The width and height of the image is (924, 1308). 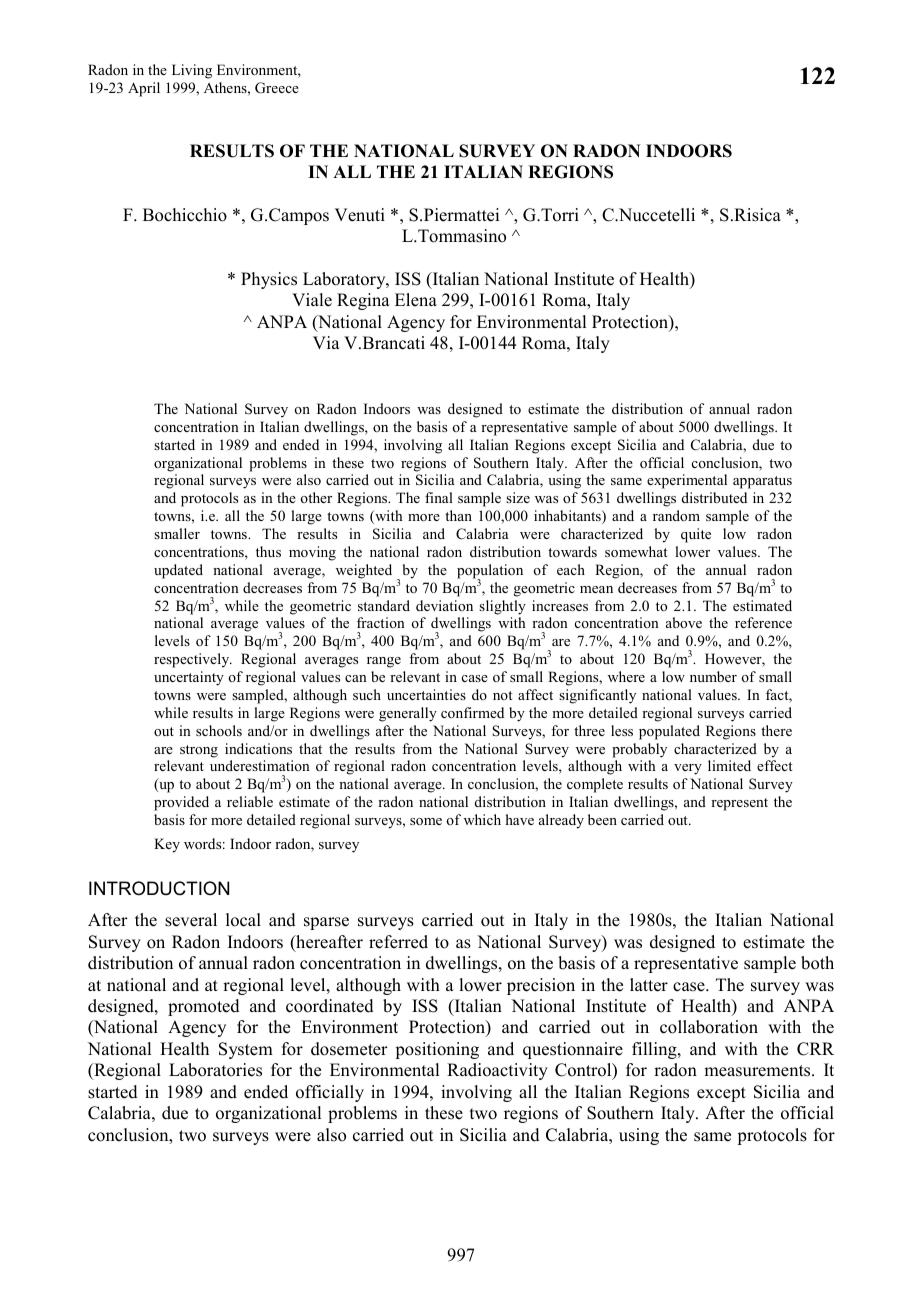 What do you see at coordinates (776, 730) in the image?
I see `there` at bounding box center [776, 730].
